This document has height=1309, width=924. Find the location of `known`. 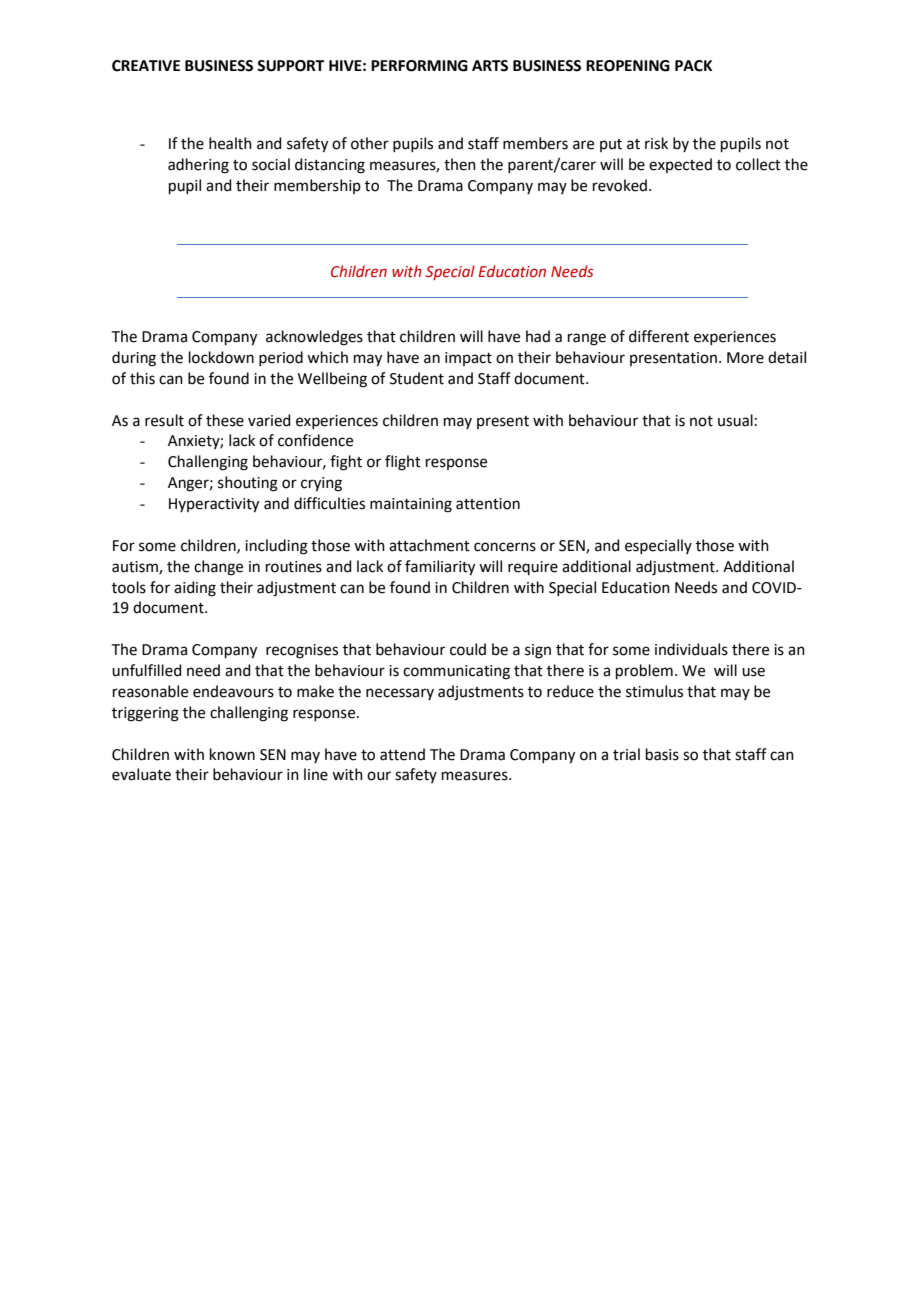

known is located at coordinates (232, 754).
